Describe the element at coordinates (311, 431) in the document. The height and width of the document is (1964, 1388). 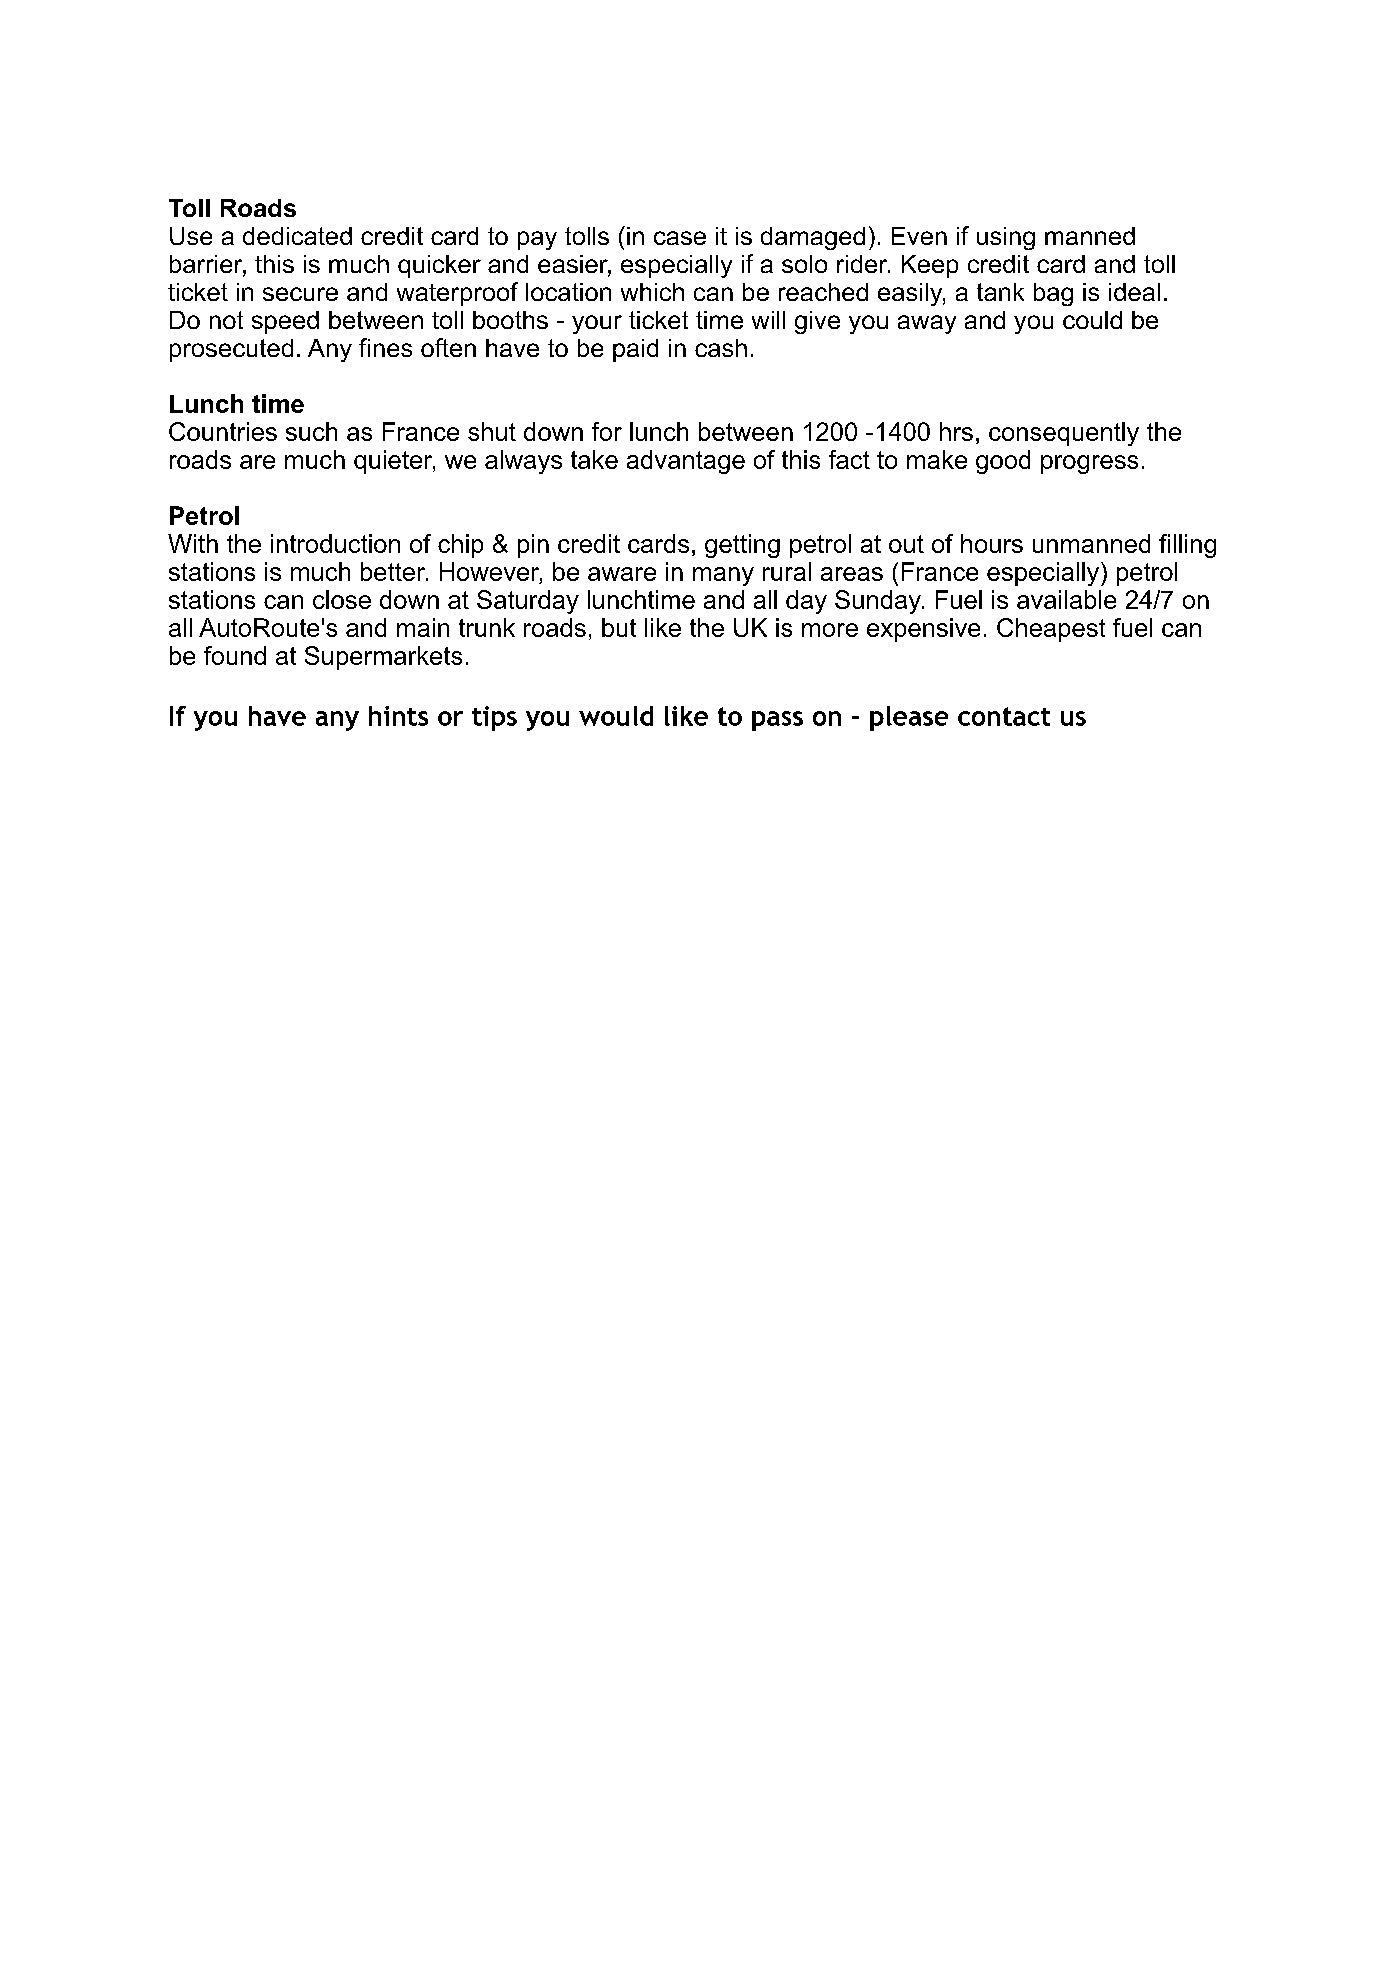
I see `such` at that location.
